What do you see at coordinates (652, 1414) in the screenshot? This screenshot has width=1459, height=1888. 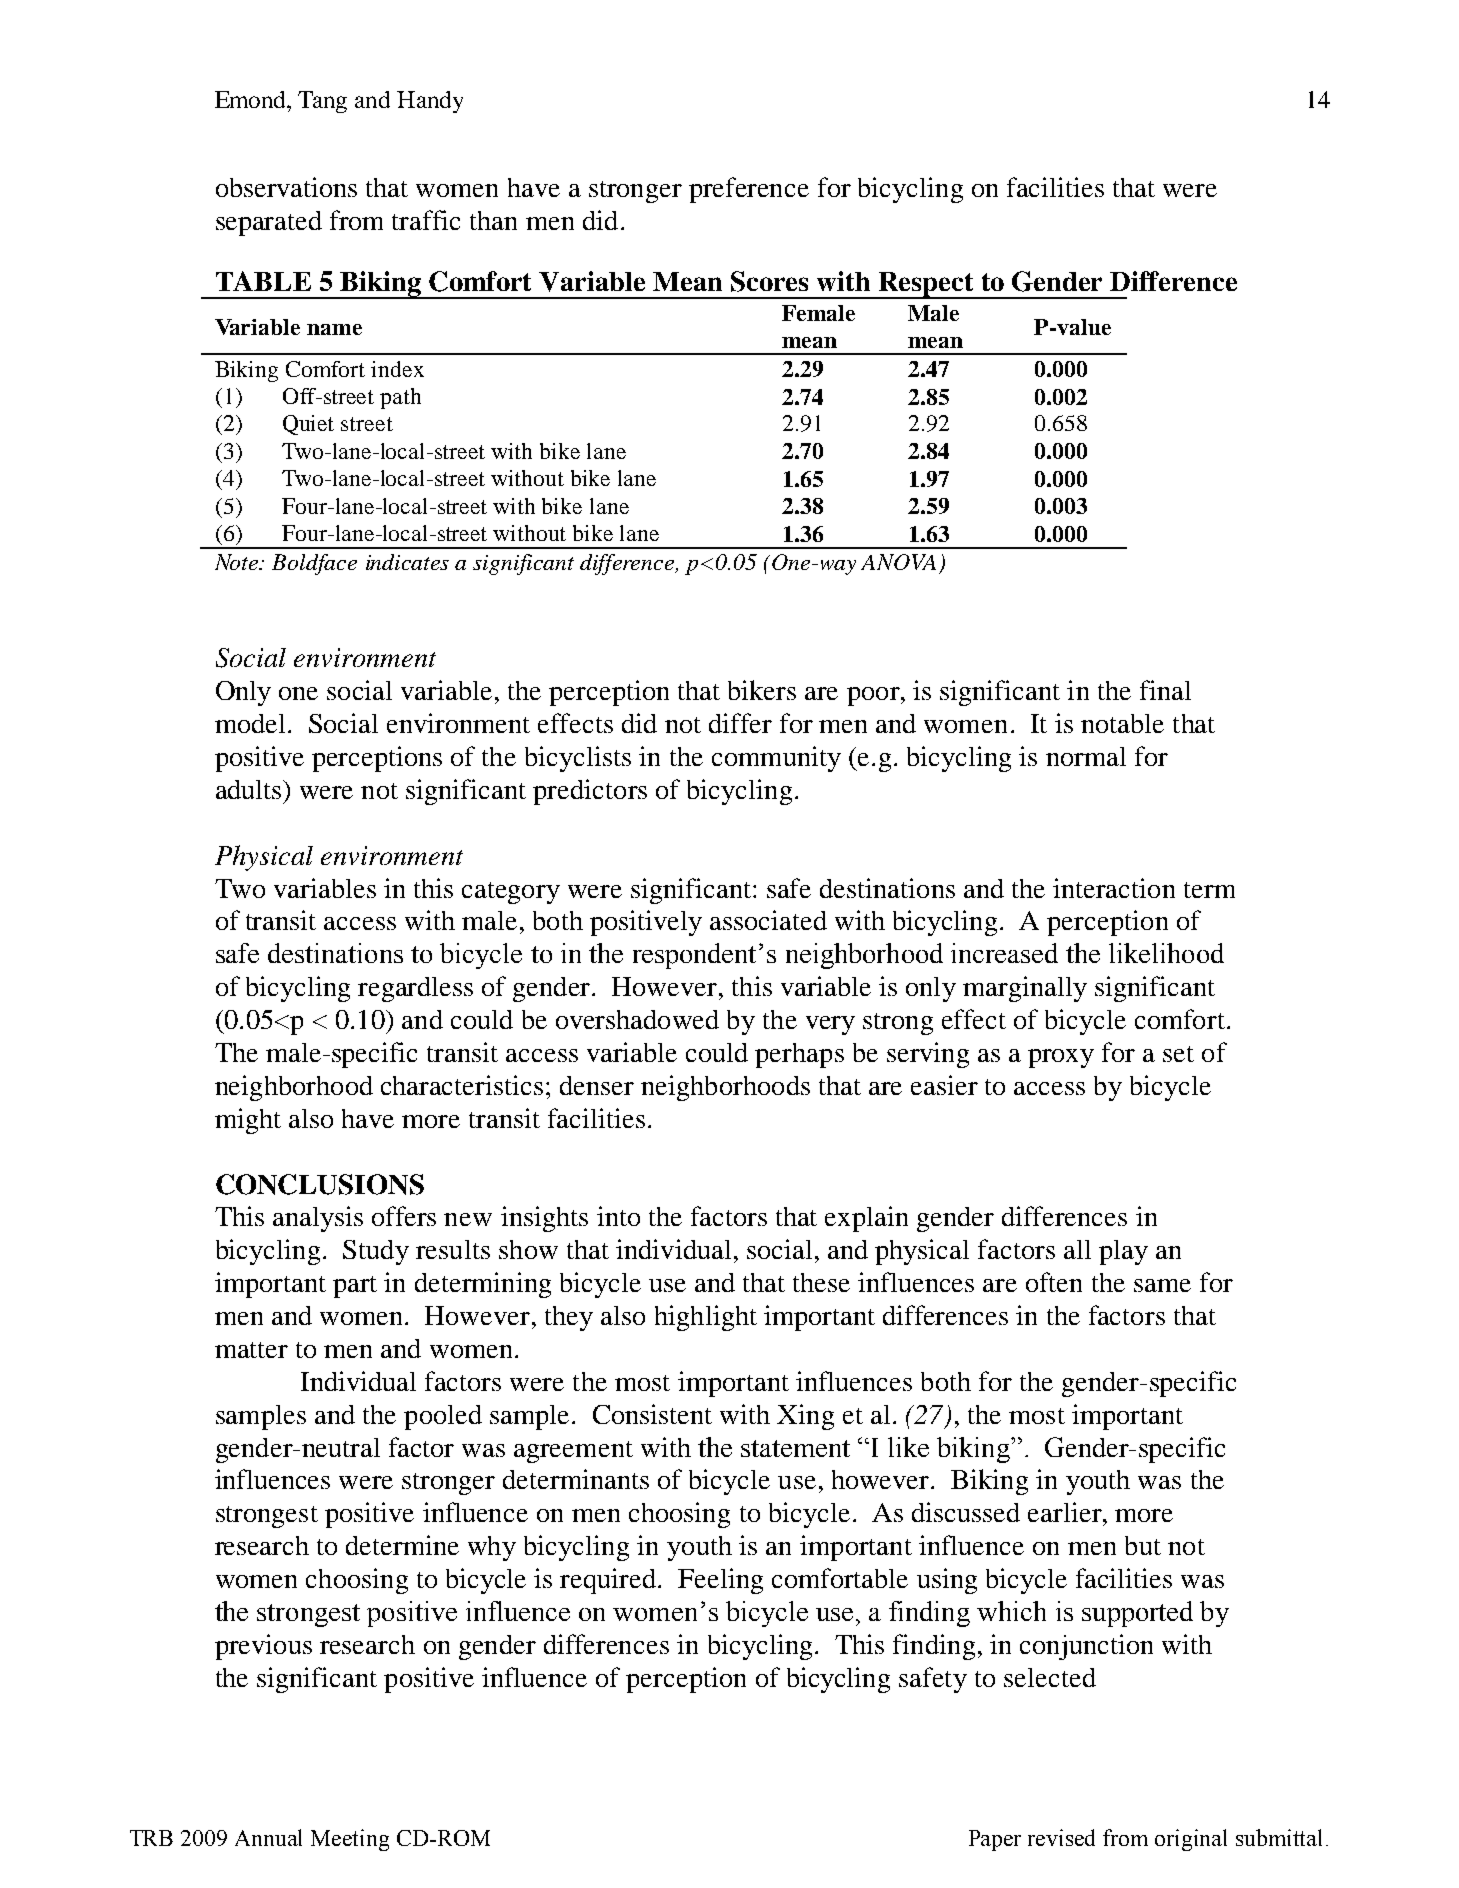 I see `Consistent` at bounding box center [652, 1414].
